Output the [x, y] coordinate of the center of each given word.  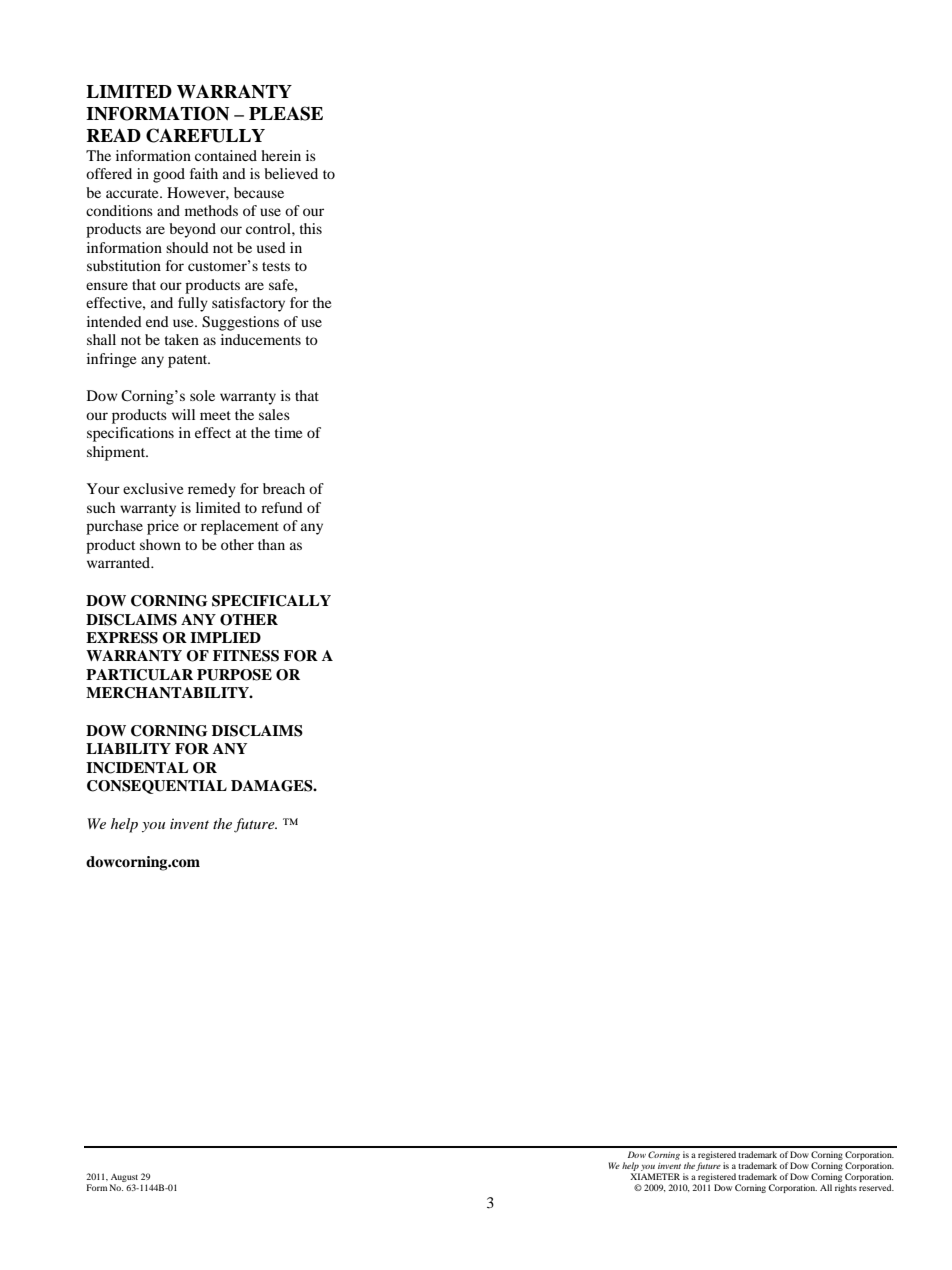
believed [291, 173]
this [310, 228]
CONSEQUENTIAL [157, 787]
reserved [876, 1187]
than [271, 544]
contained [226, 155]
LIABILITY [128, 748]
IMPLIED [225, 637]
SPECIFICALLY [271, 601]
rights [846, 1188]
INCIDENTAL [137, 768]
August [124, 1179]
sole [202, 395]
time [288, 432]
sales [274, 414]
